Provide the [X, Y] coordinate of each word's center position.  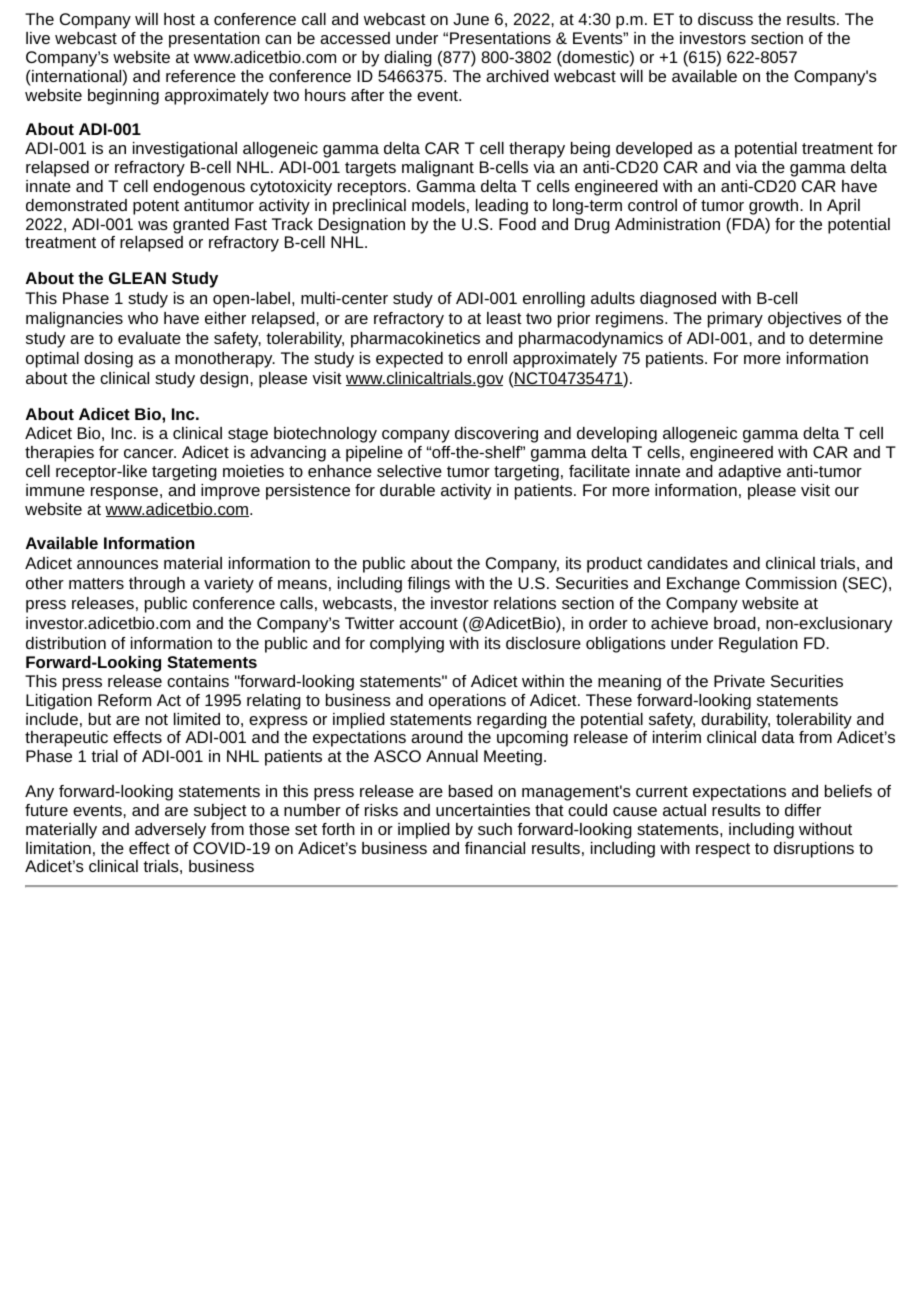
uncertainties [483, 810]
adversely [170, 831]
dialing [408, 59]
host [179, 19]
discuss [725, 19]
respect [723, 850]
